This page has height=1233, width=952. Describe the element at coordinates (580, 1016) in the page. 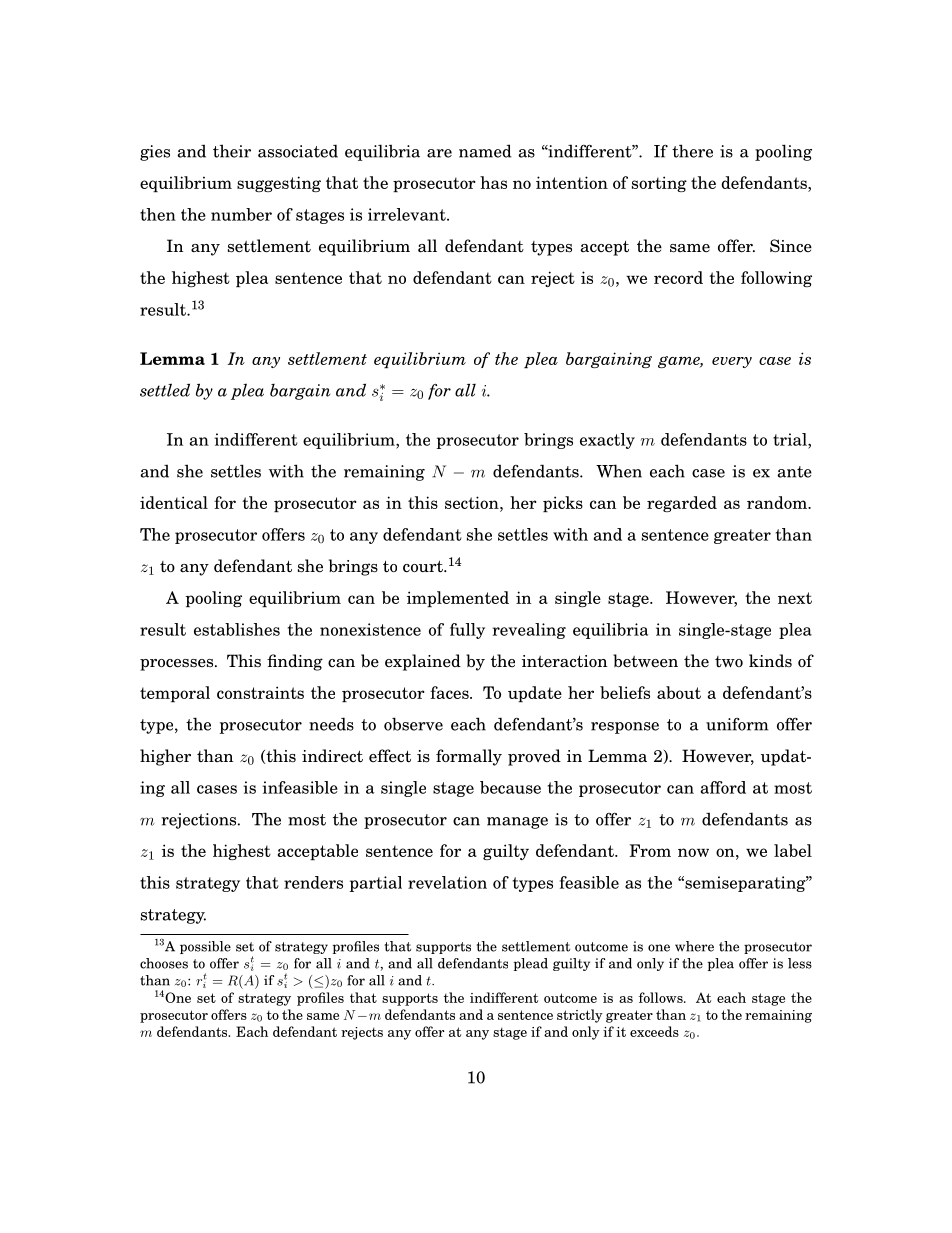

I see `strictly` at that location.
